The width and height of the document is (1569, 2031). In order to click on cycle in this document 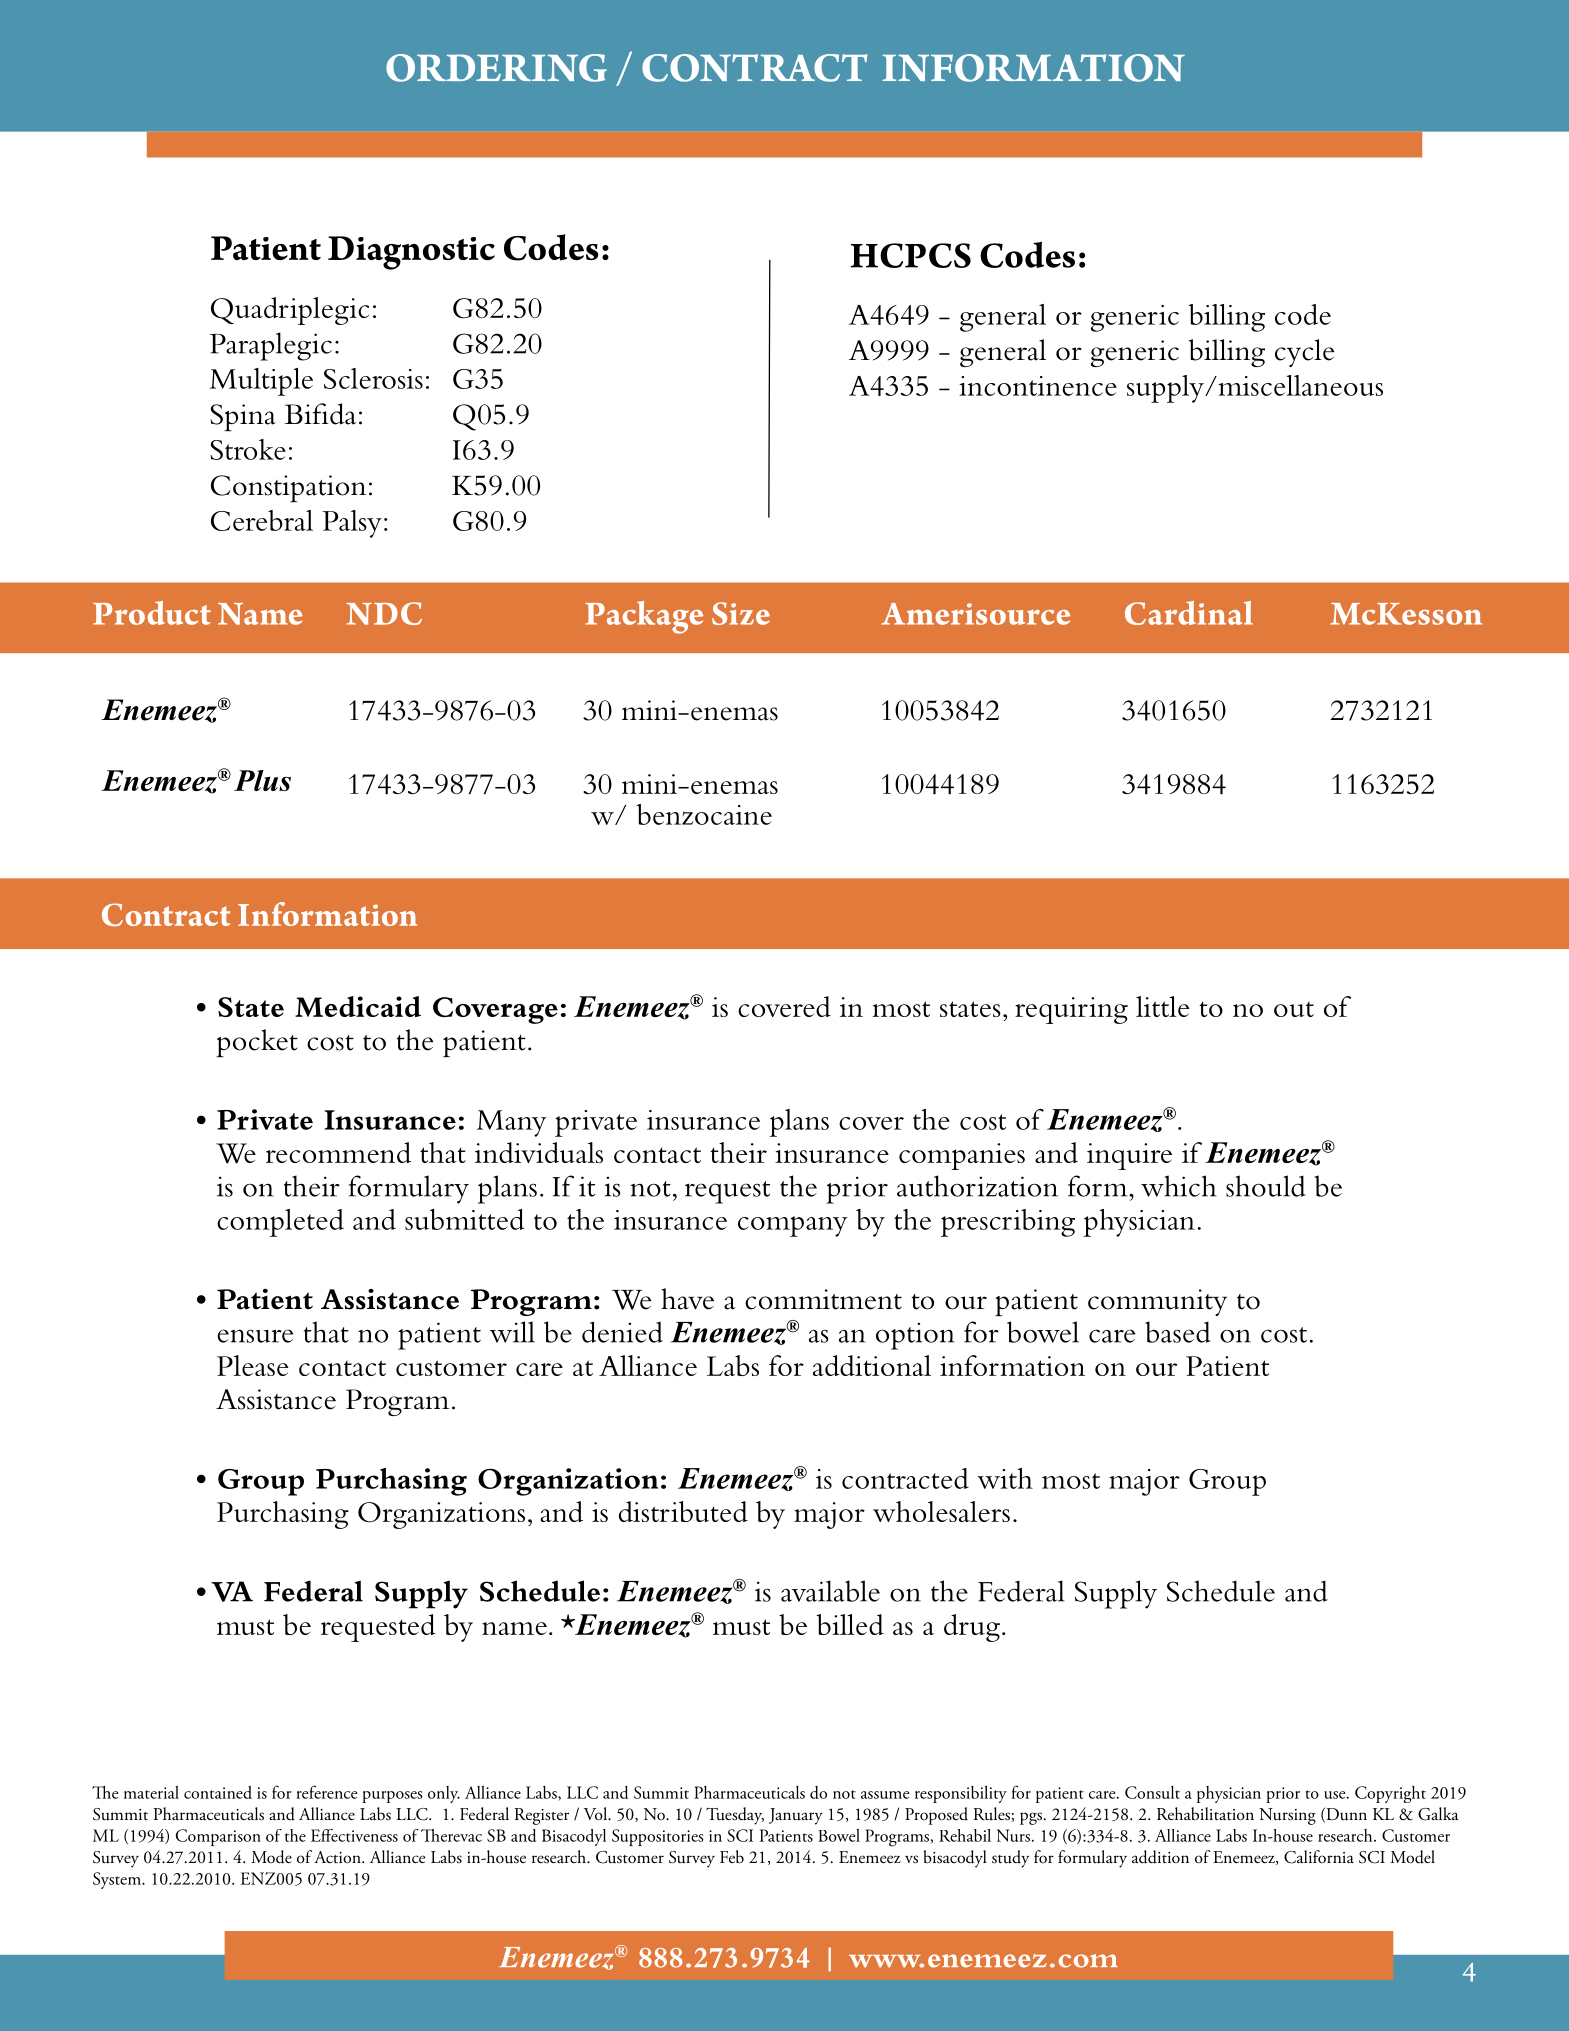, I will do `click(1304, 353)`.
